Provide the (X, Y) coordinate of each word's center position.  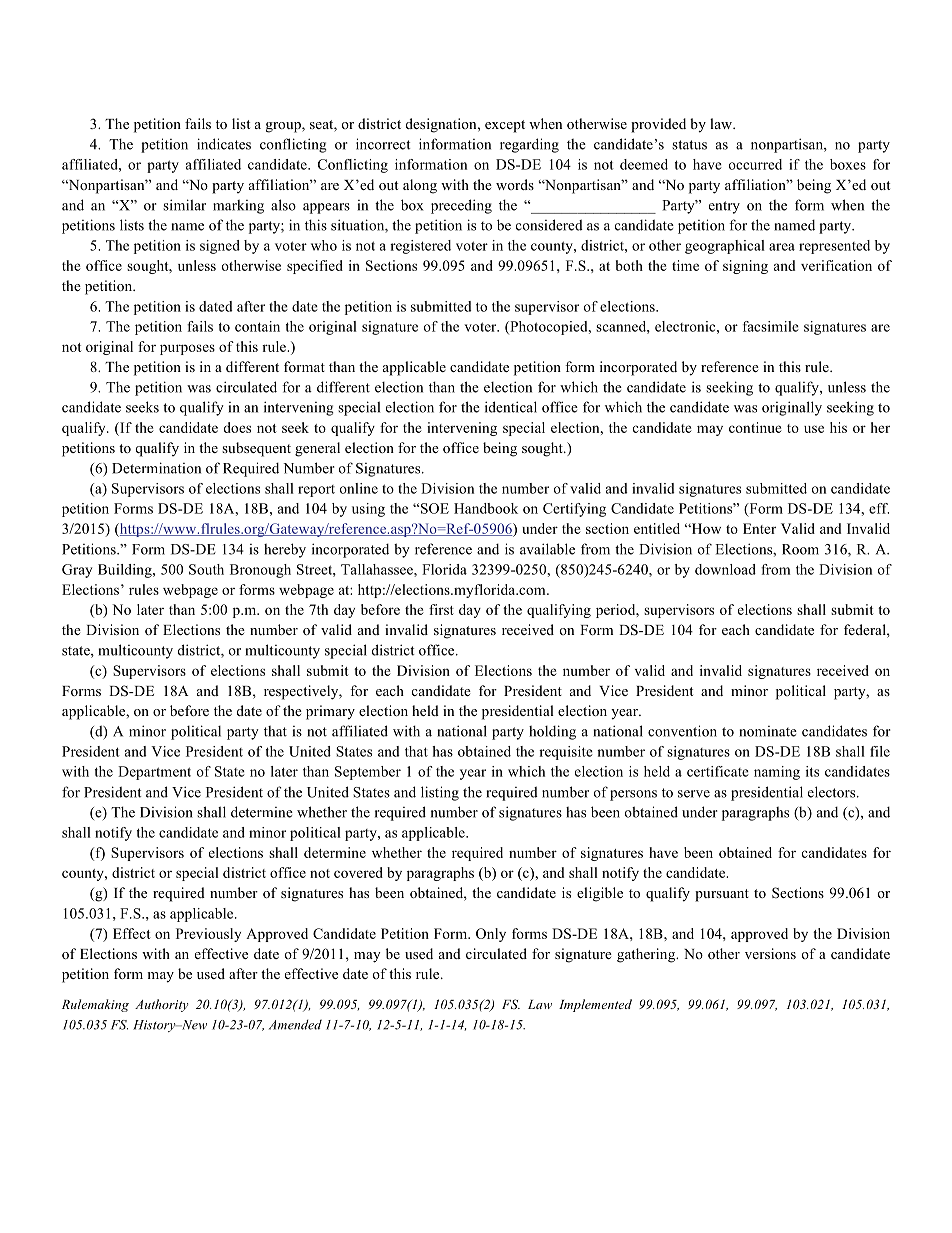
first (441, 609)
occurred (755, 164)
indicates (224, 144)
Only (491, 935)
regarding (529, 145)
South (206, 569)
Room (800, 549)
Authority (161, 1005)
